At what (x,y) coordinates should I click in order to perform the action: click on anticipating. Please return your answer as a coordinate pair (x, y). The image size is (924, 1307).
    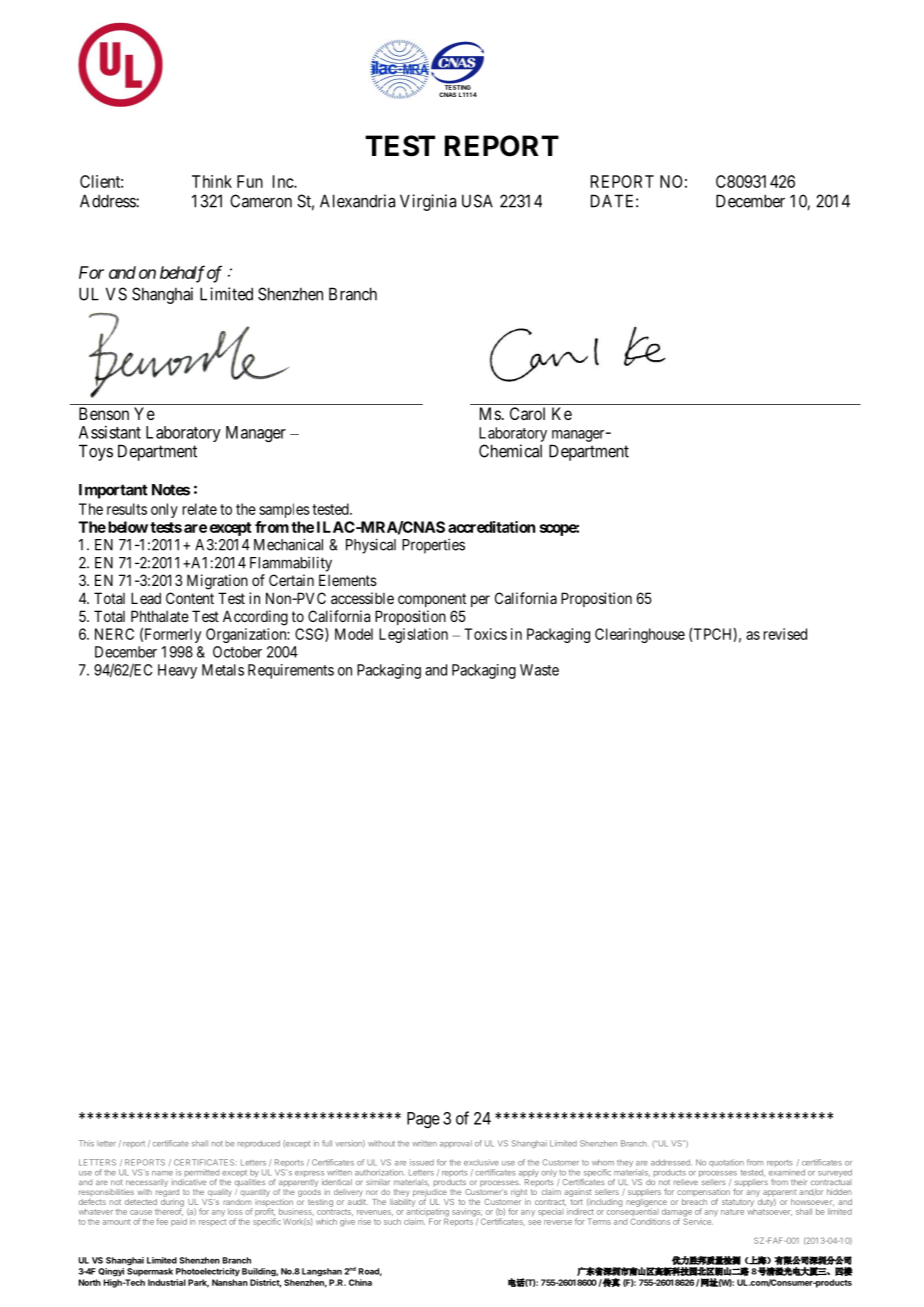
    Looking at the image, I should click on (427, 1212).
